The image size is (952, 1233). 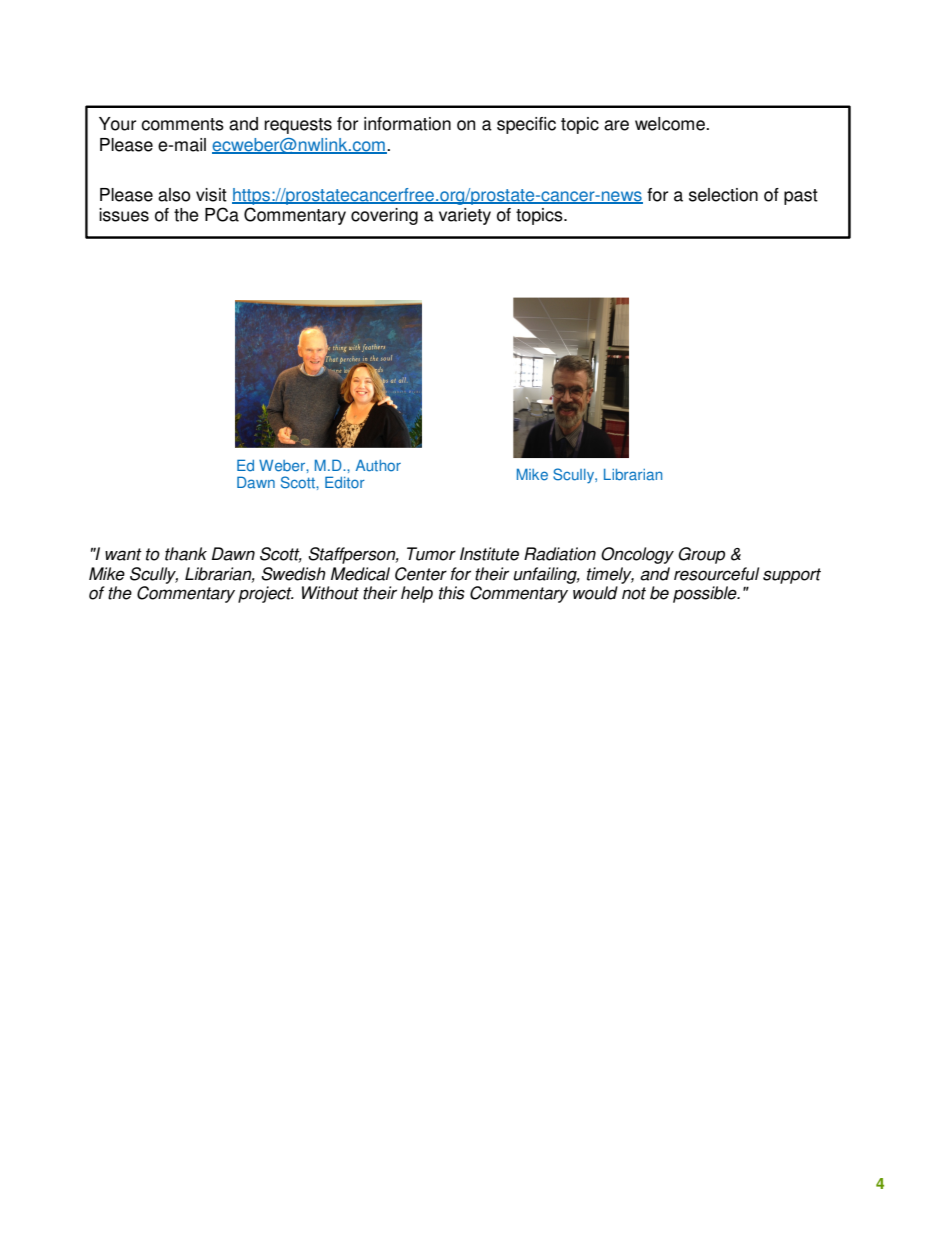 What do you see at coordinates (723, 195) in the page?
I see `selection` at bounding box center [723, 195].
